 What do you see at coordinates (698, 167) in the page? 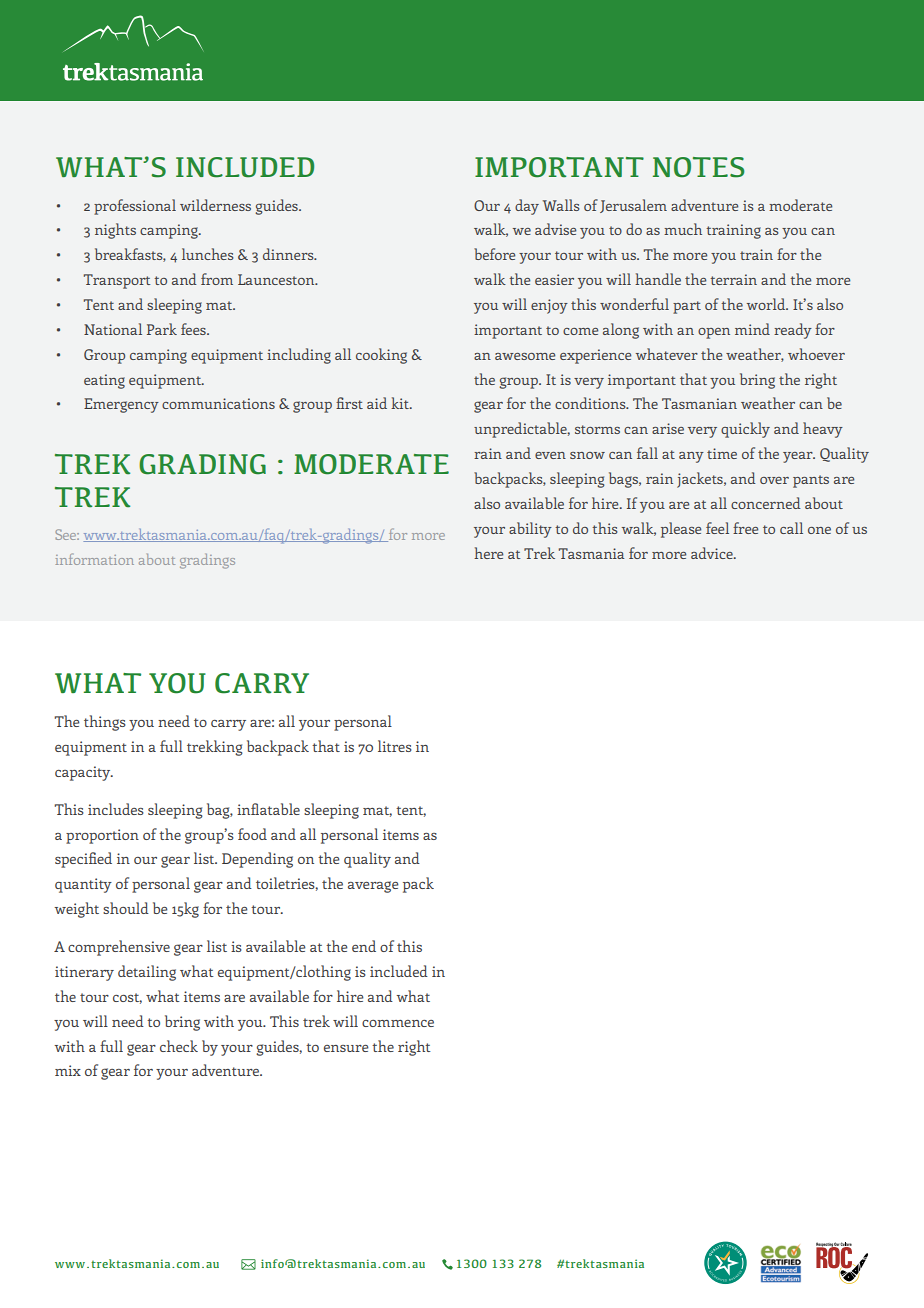
I see `NOTES` at bounding box center [698, 167].
